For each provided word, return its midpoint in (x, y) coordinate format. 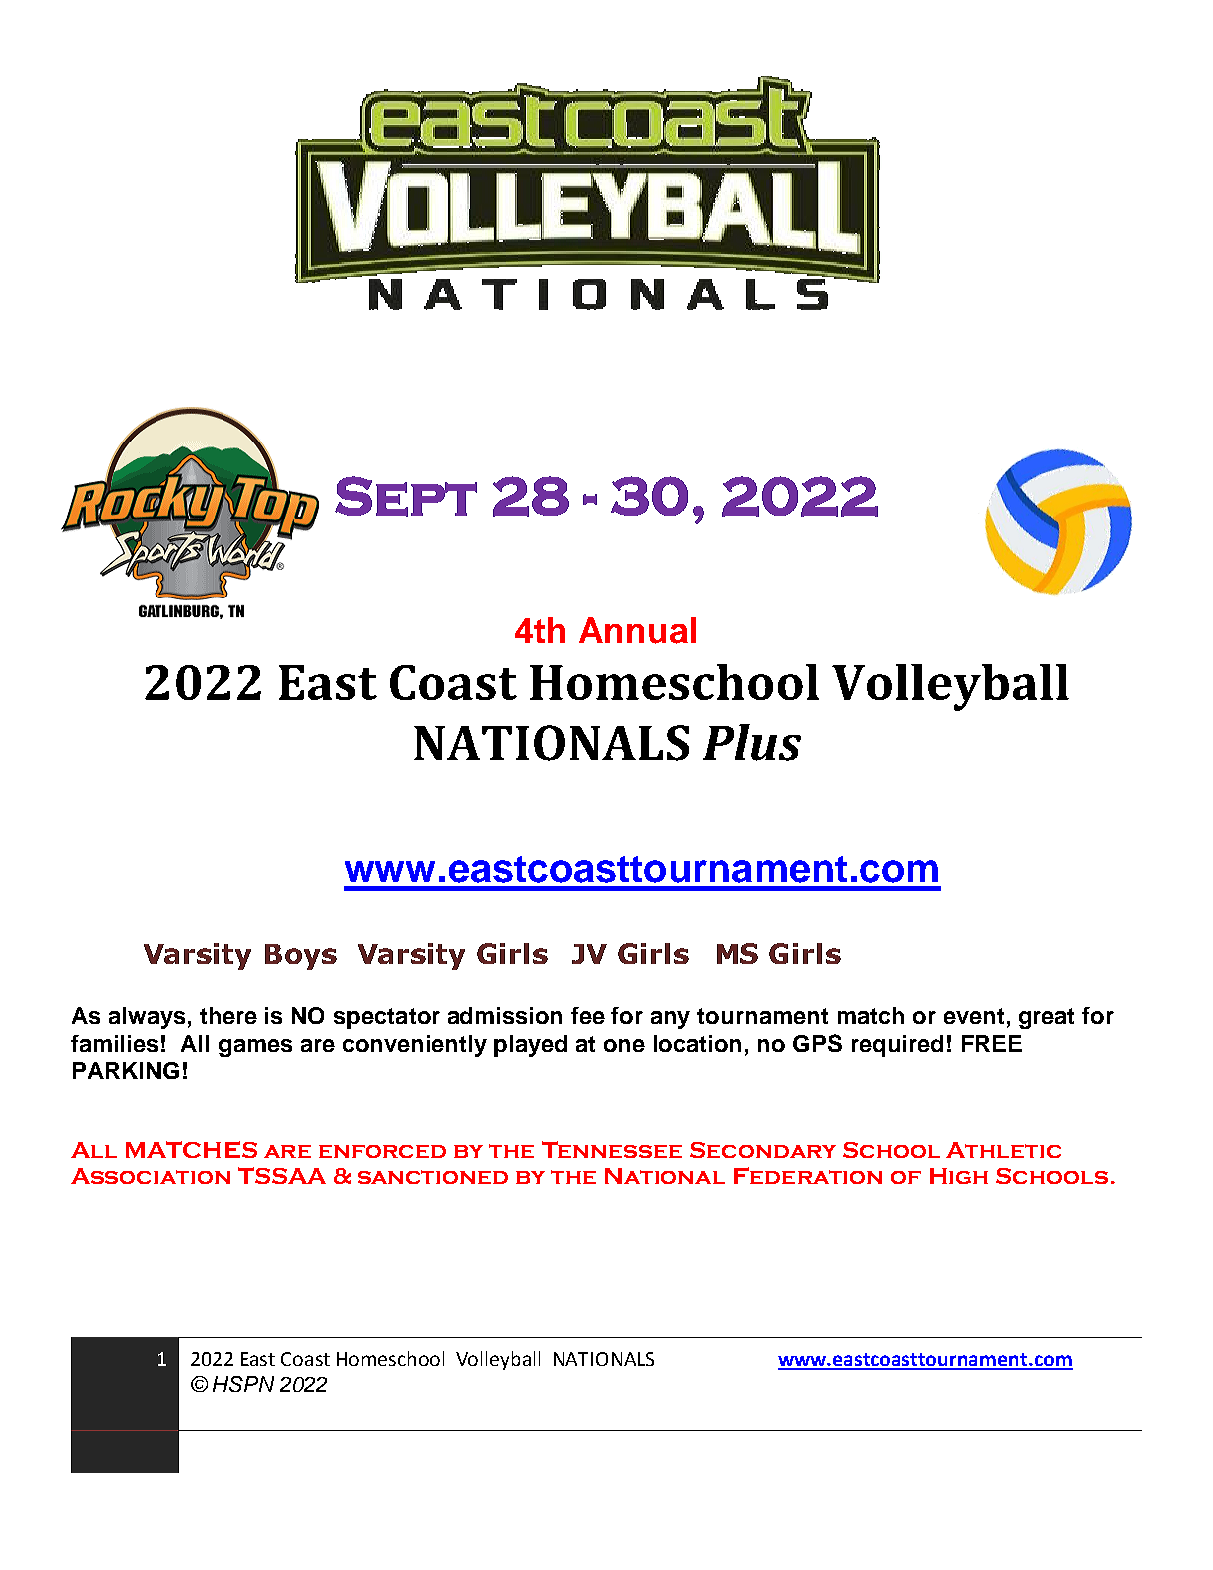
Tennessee (612, 1149)
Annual (637, 630)
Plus (752, 742)
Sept (406, 496)
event (974, 1016)
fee (588, 1015)
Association (150, 1176)
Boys (301, 957)
